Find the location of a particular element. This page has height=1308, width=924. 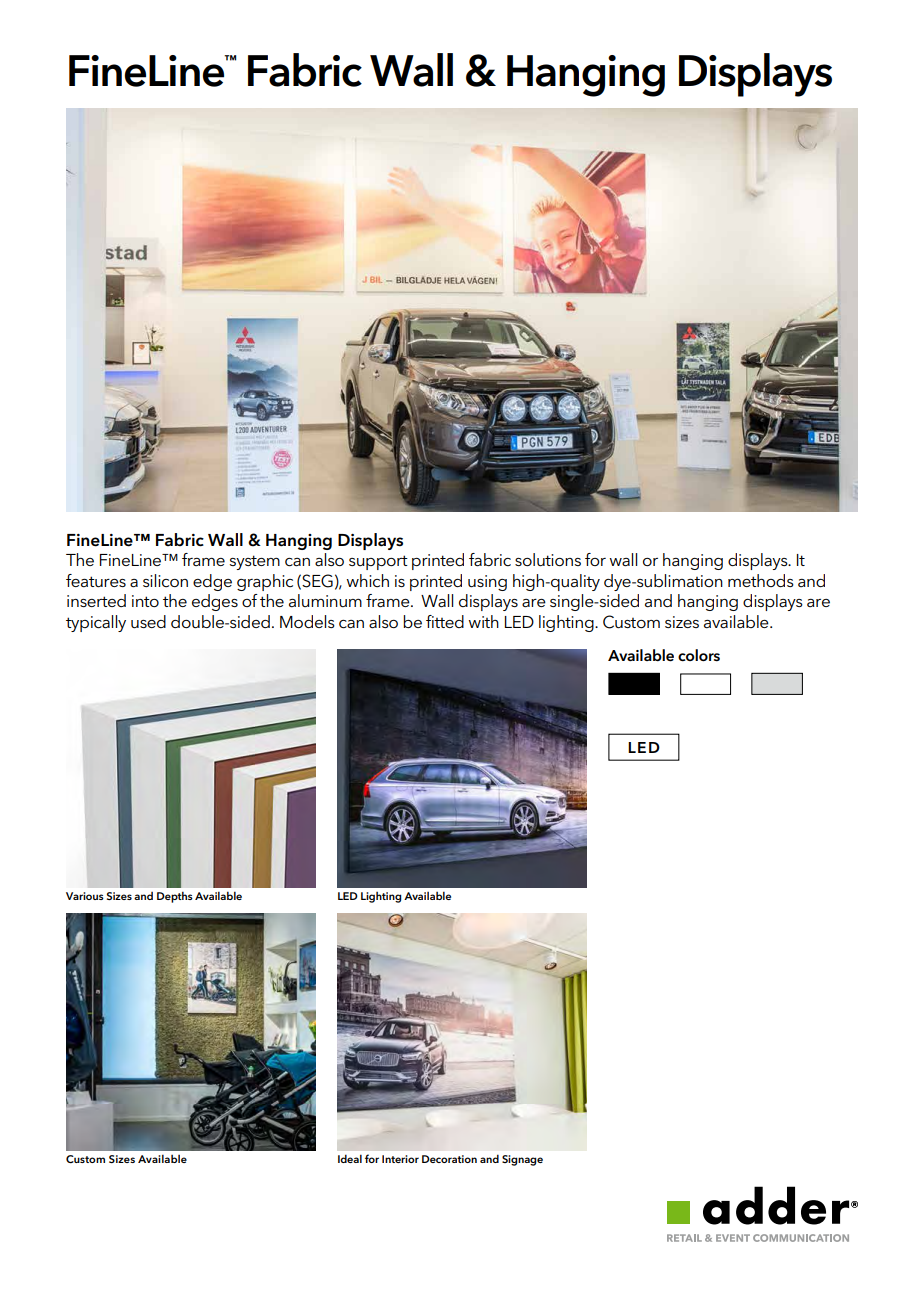

Ideal is located at coordinates (350, 1158).
